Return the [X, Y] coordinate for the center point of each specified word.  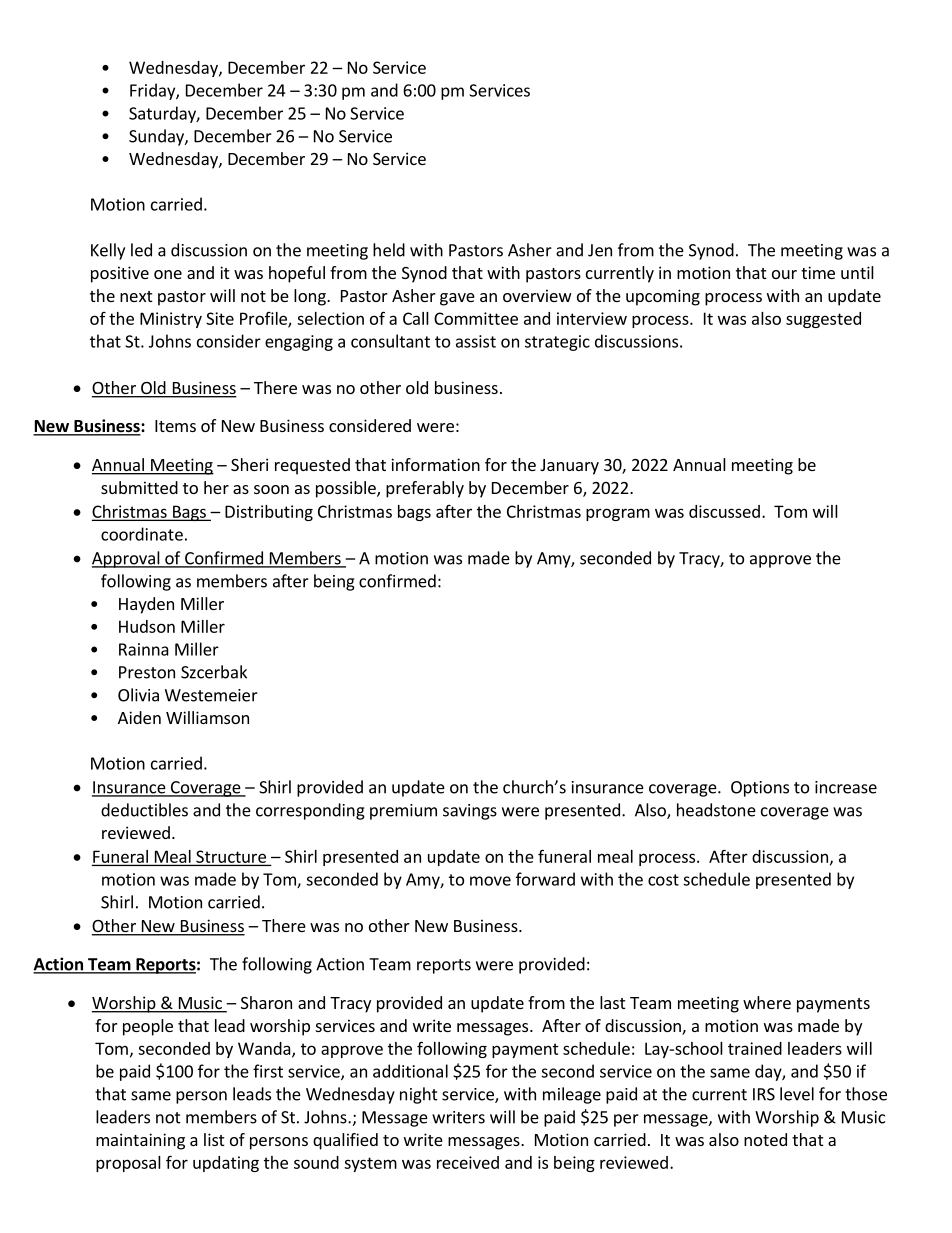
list [214, 1139]
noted [765, 1139]
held [389, 250]
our [784, 274]
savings [470, 812]
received [468, 1162]
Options [760, 789]
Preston [147, 672]
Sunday [157, 137]
